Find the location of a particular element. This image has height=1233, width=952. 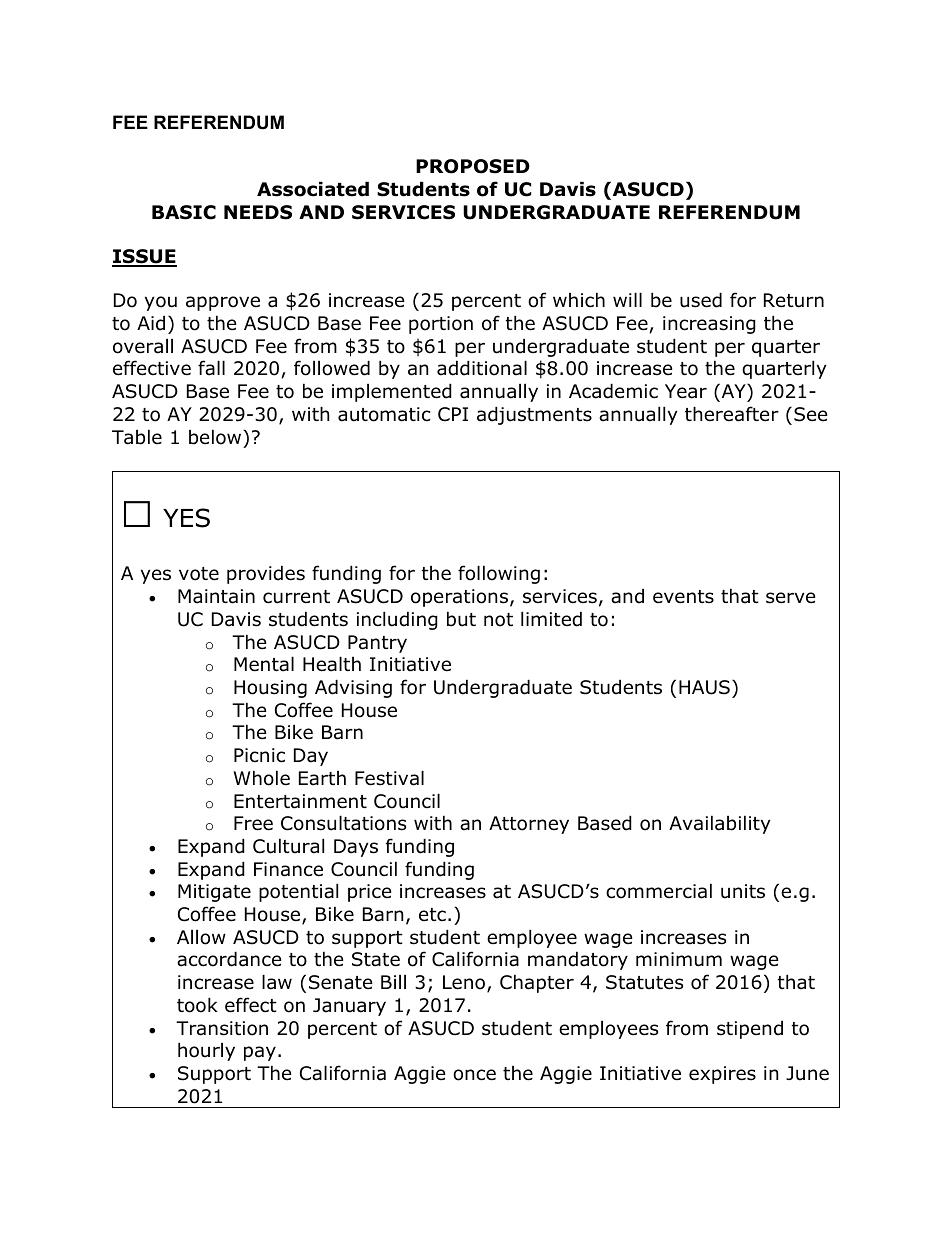

events is located at coordinates (683, 597).
